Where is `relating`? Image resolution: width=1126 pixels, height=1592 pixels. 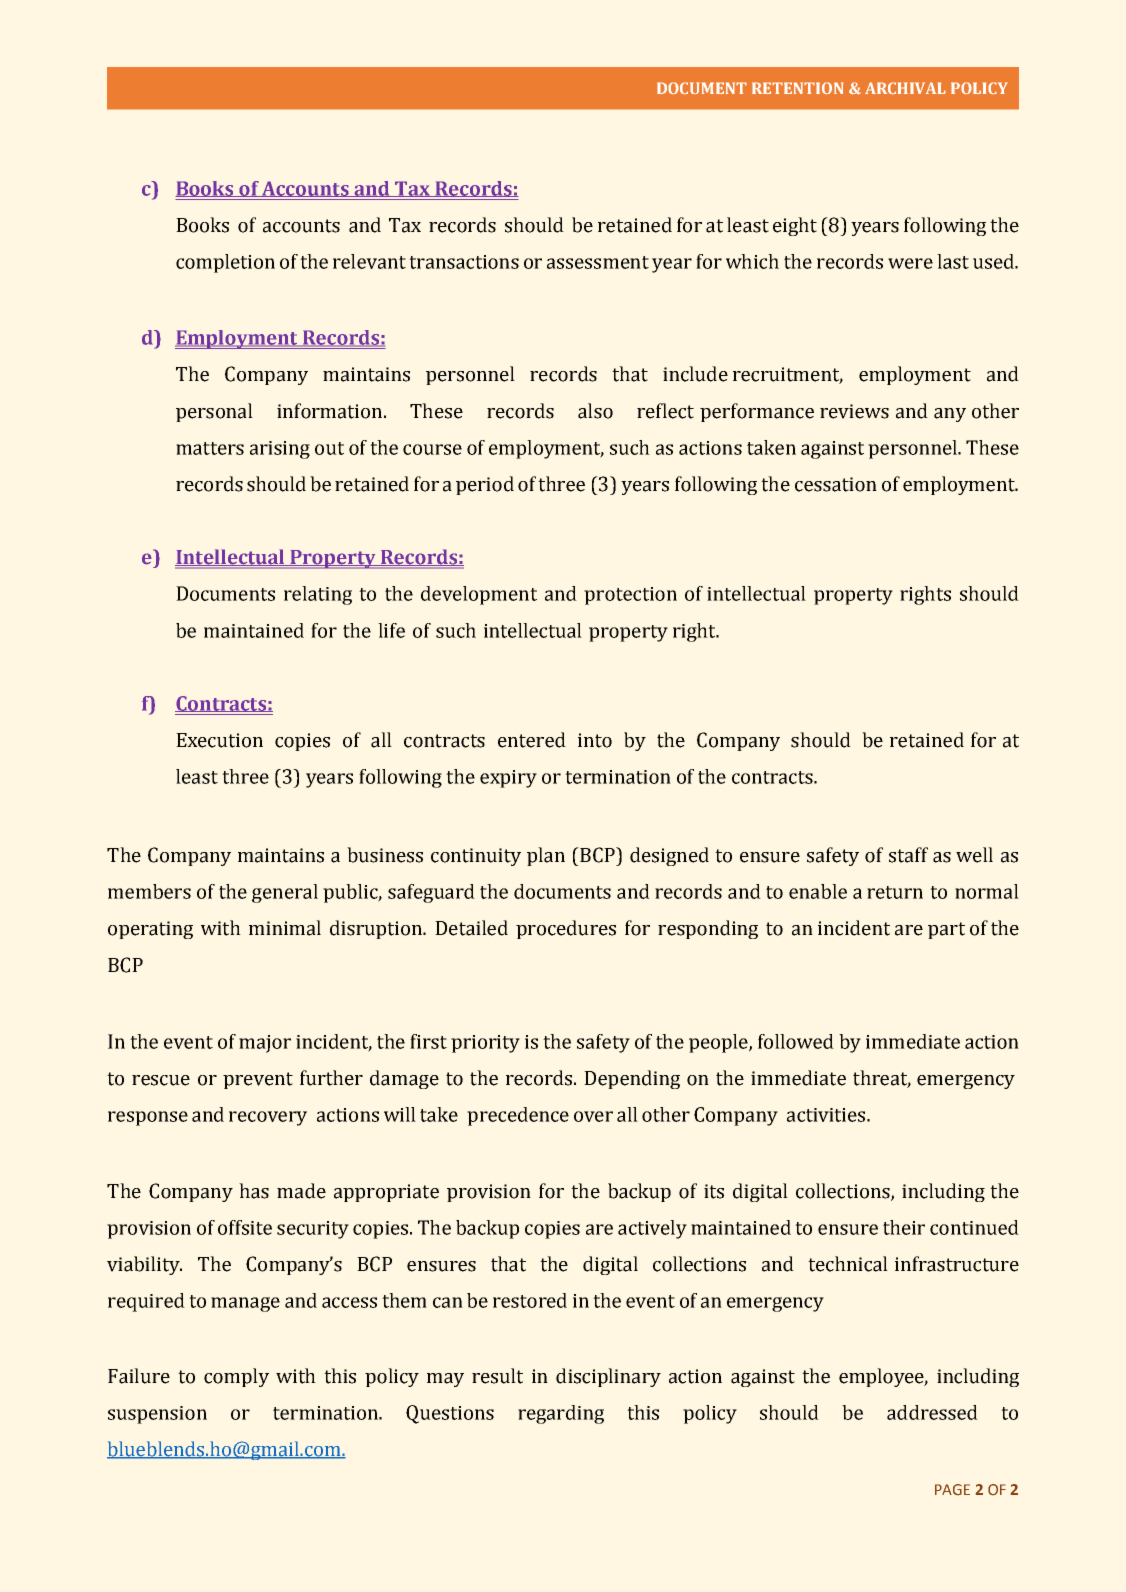 relating is located at coordinates (318, 595).
